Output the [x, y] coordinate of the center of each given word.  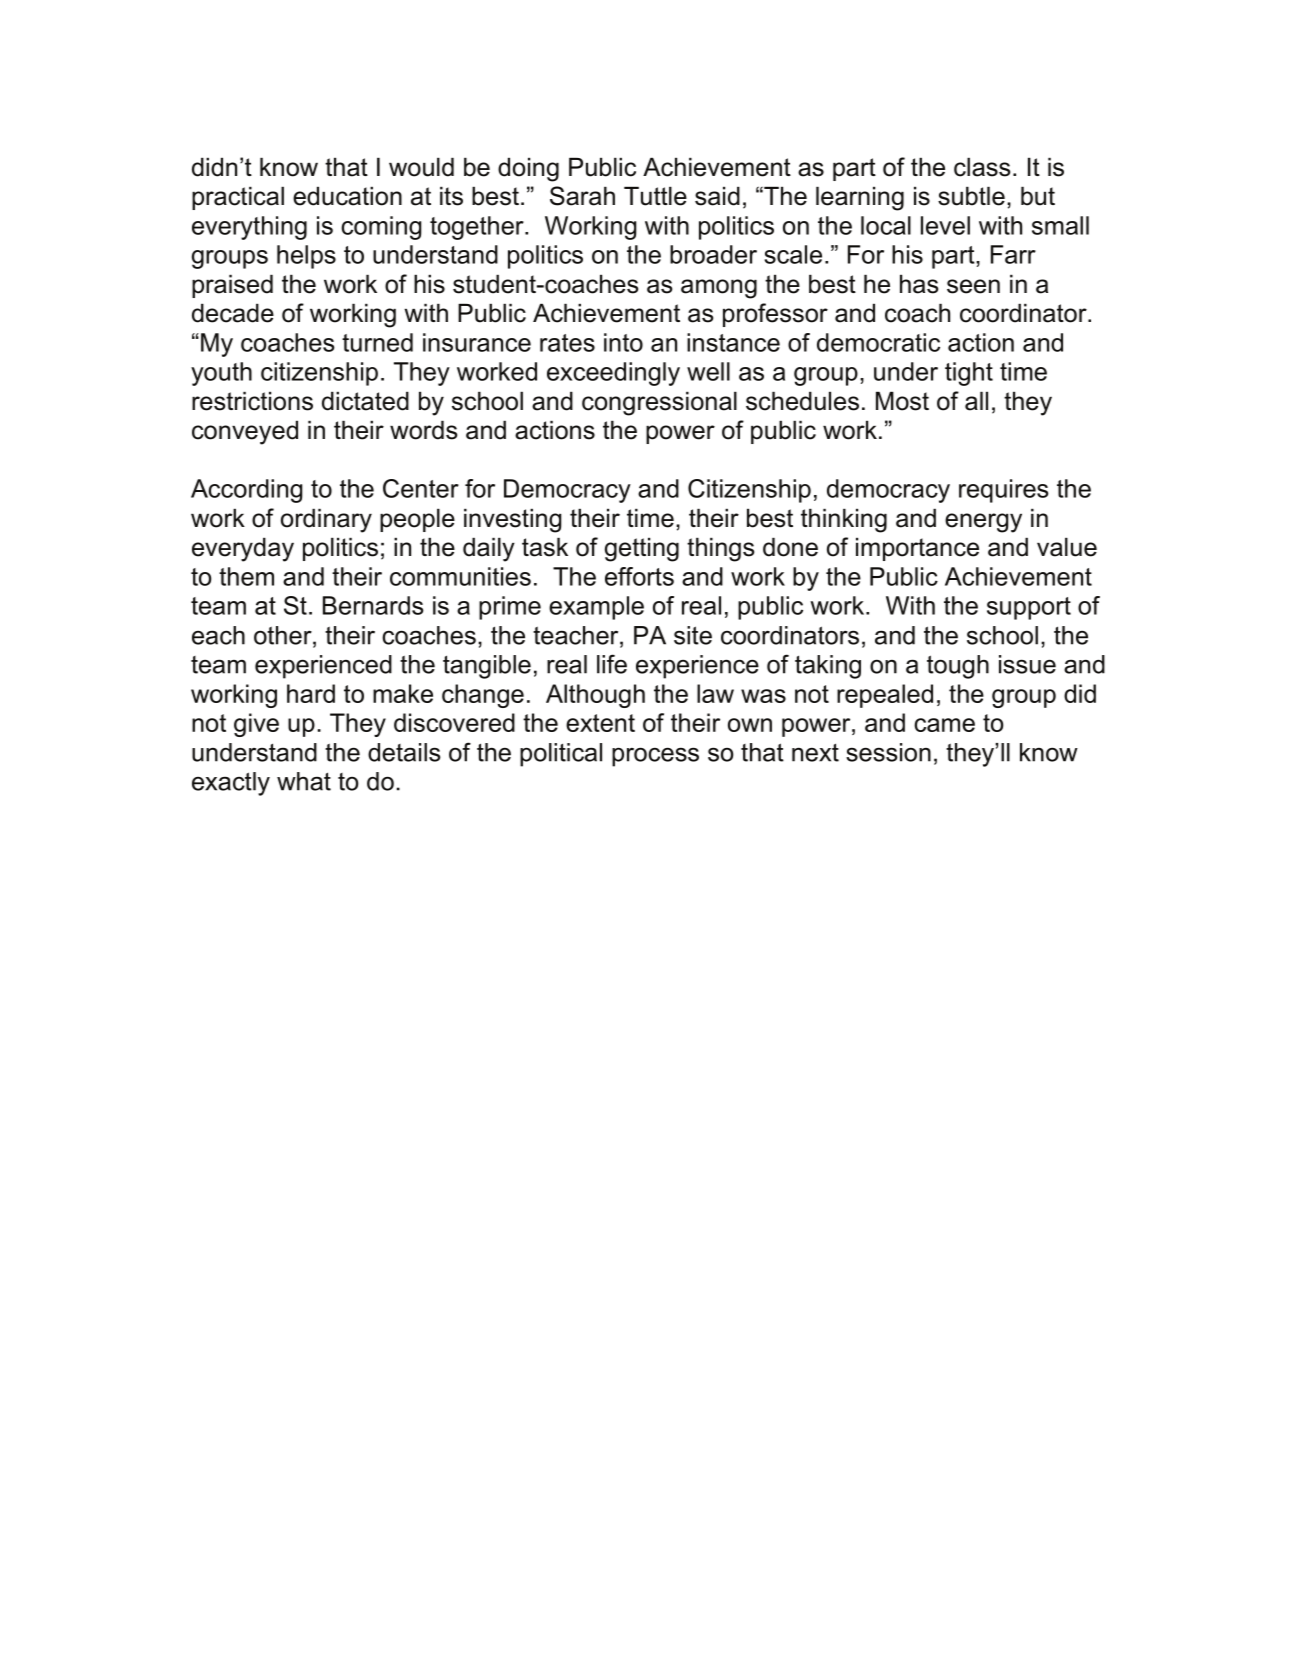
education [347, 196]
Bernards [373, 605]
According [247, 491]
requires [1004, 491]
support [1029, 608]
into [623, 342]
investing [513, 520]
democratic [878, 342]
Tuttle [655, 196]
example [596, 608]
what [304, 781]
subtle [971, 196]
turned [377, 342]
